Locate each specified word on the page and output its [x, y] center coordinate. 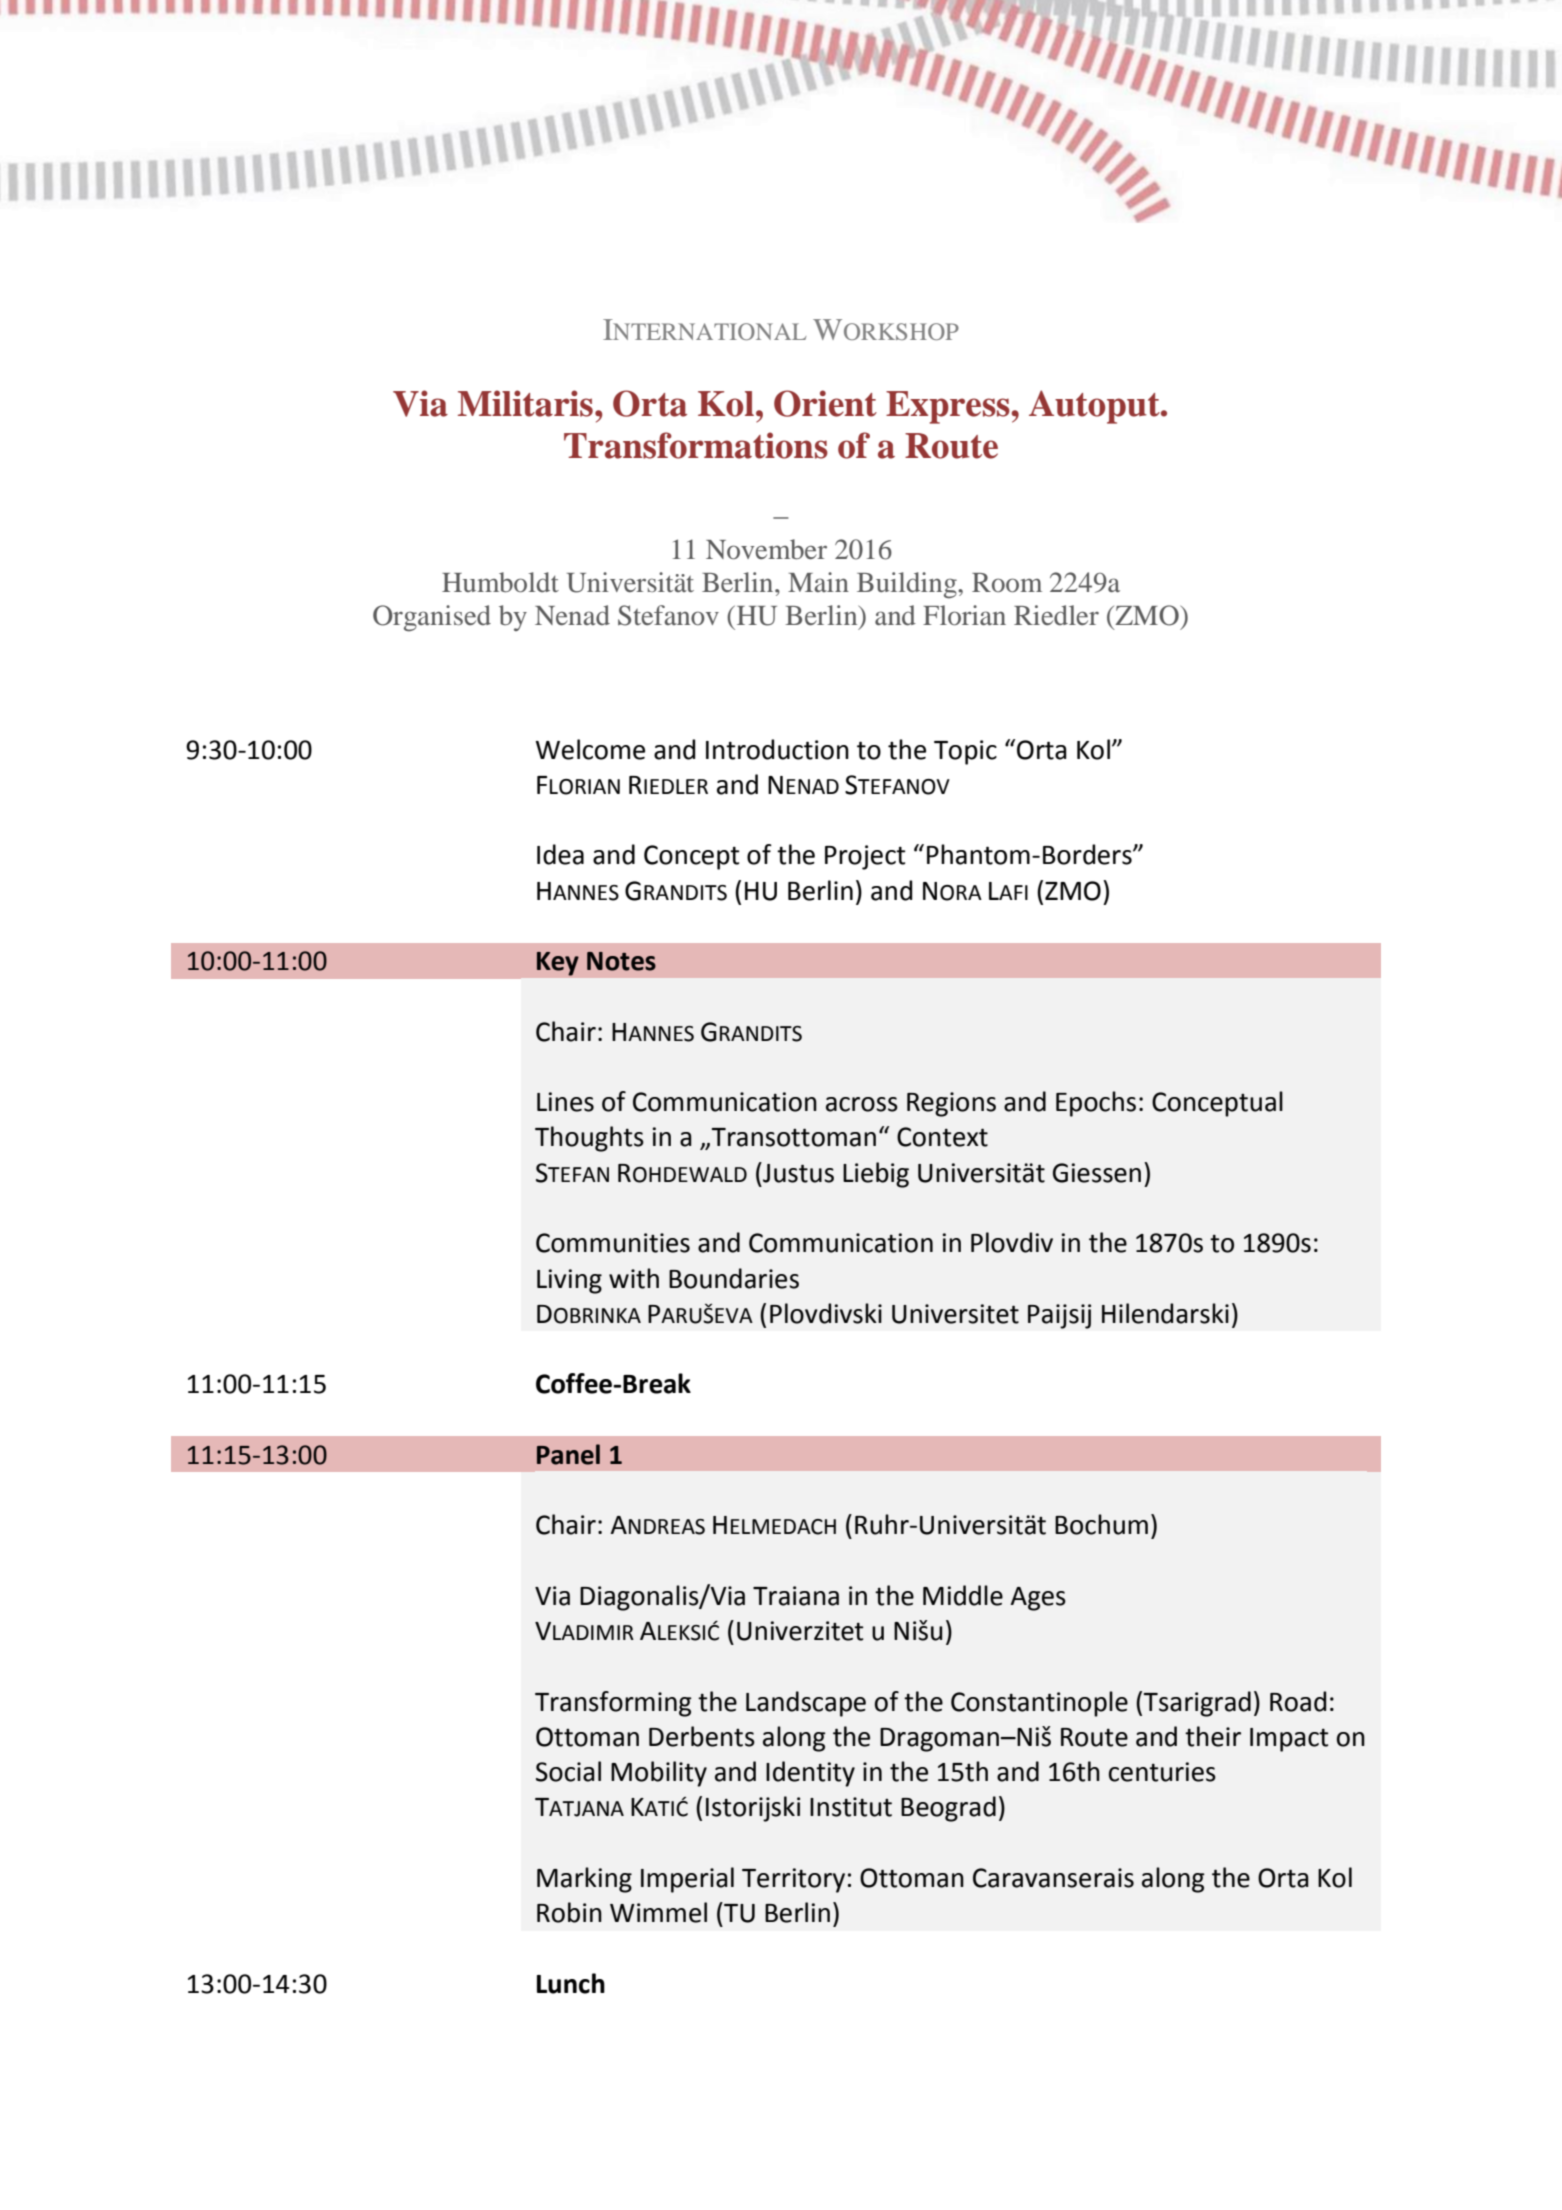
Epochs [1096, 1104]
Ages [1038, 1599]
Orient [825, 403]
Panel [568, 1454]
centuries [1162, 1772]
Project [865, 857]
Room [1007, 583]
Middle [963, 1595]
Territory [793, 1880]
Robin [569, 1912]
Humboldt [500, 582]
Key [557, 964]
